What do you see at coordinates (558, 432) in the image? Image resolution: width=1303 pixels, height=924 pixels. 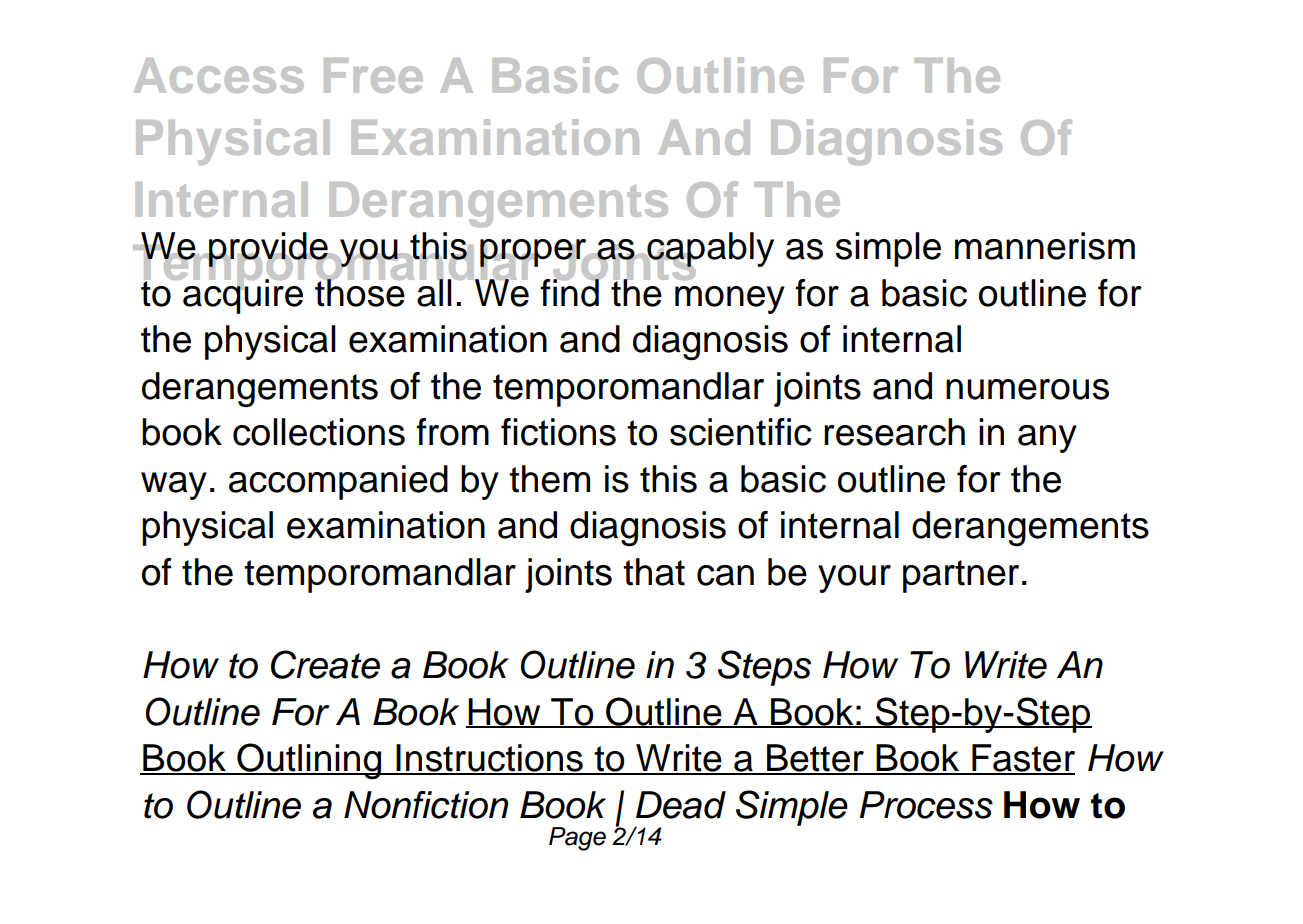 I see `fictions` at bounding box center [558, 432].
